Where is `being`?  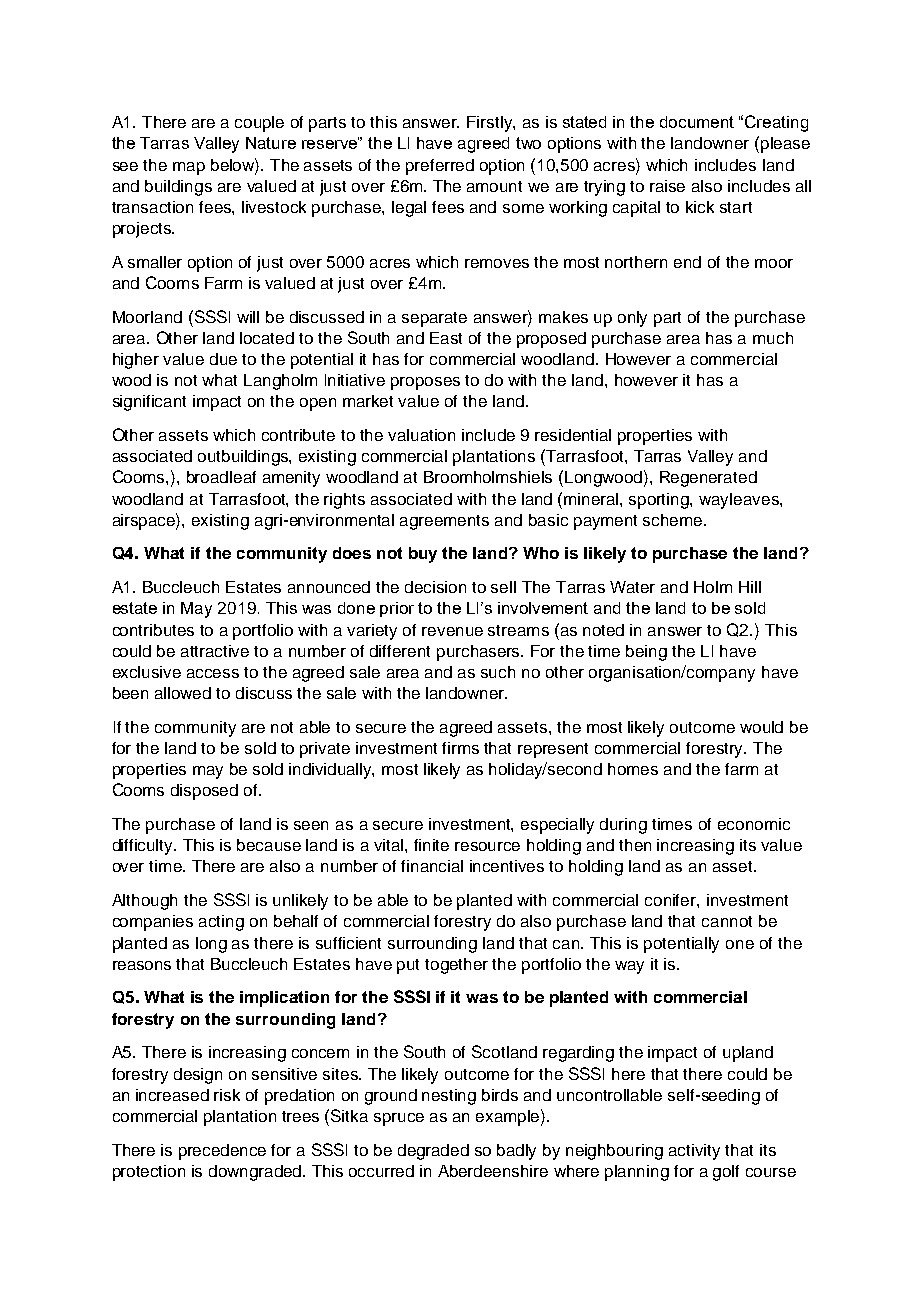 being is located at coordinates (646, 653).
